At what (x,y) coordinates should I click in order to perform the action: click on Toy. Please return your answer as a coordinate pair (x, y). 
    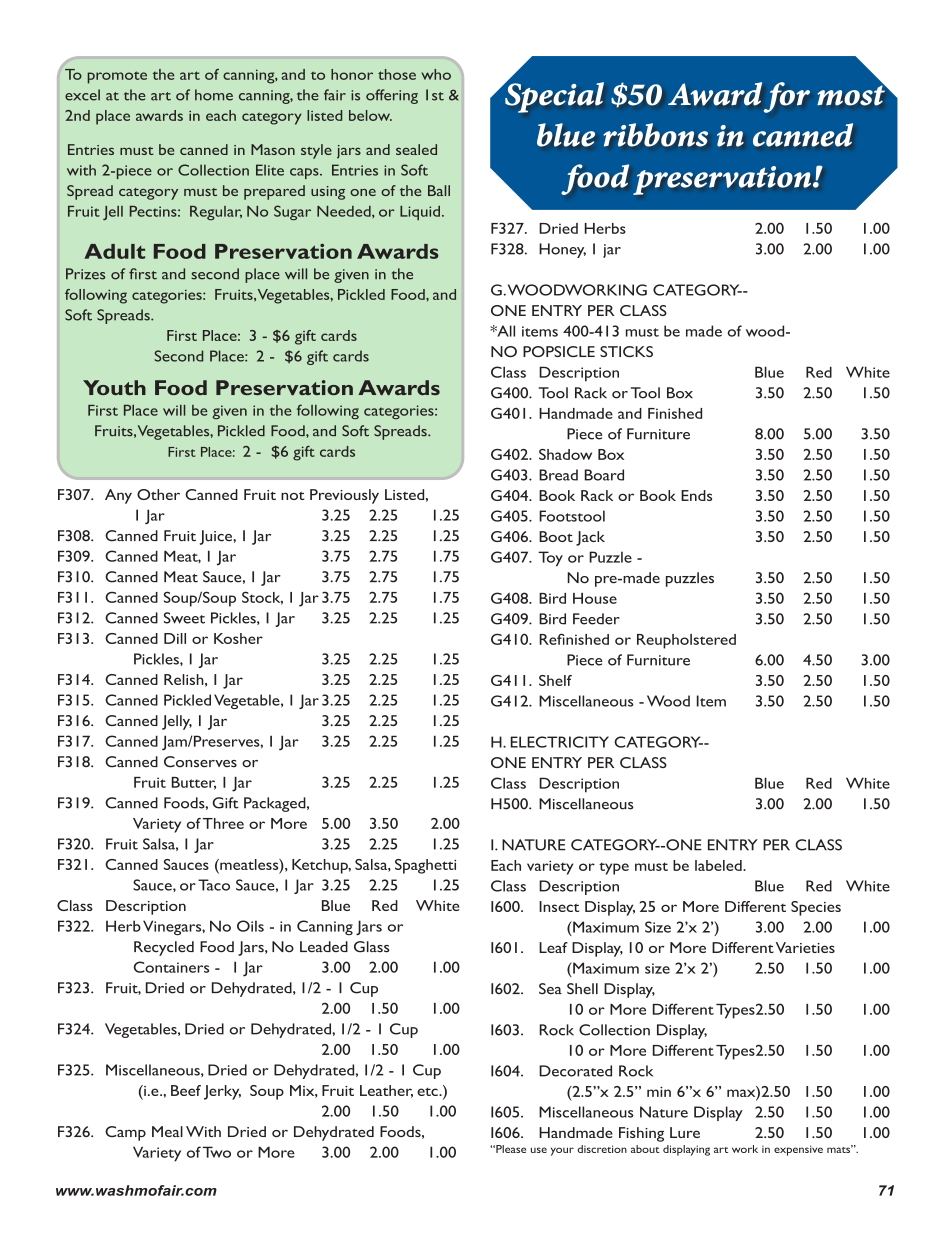
    Looking at the image, I should click on (550, 558).
